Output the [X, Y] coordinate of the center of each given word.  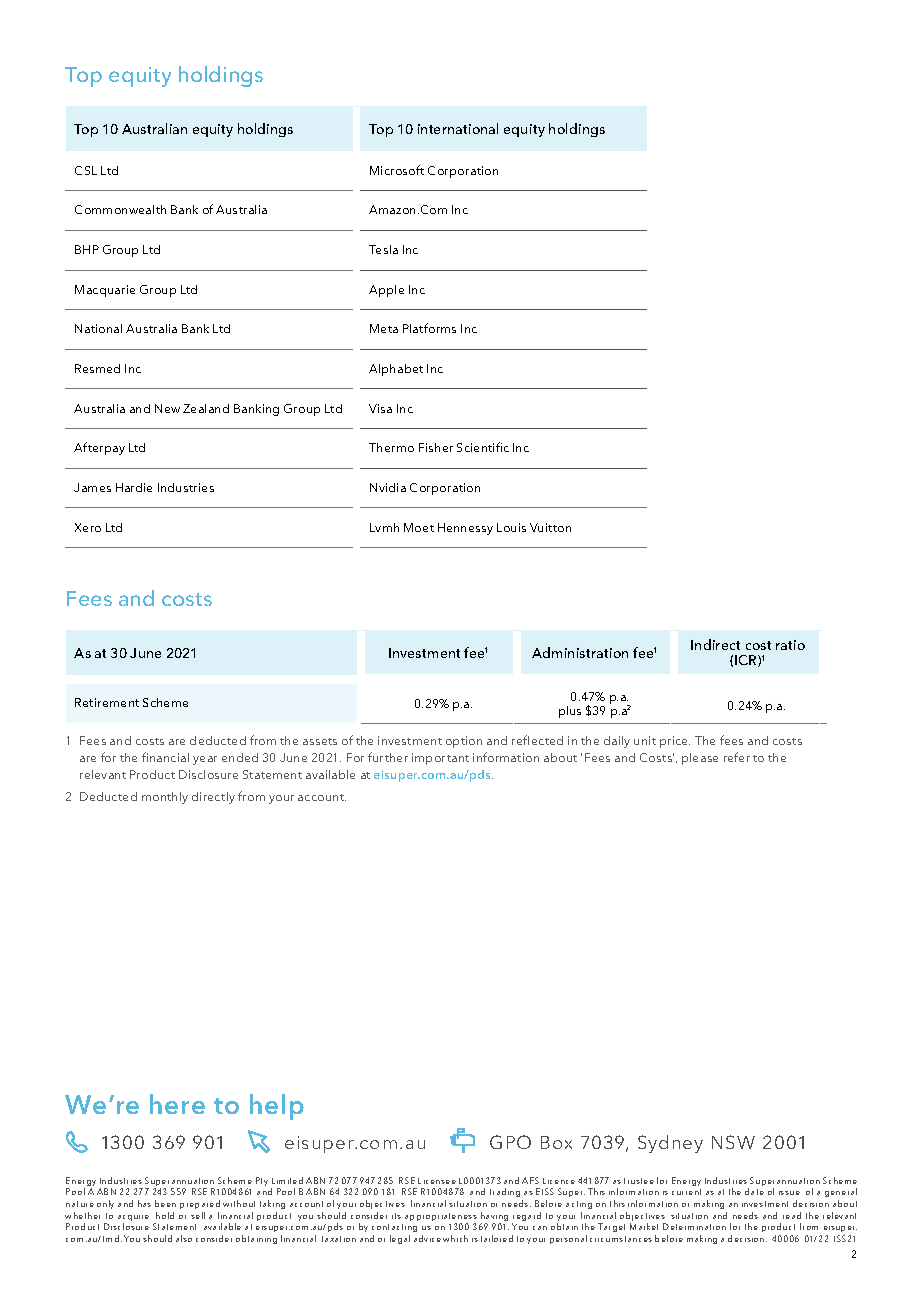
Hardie [134, 487]
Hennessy [465, 529]
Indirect [715, 644]
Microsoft [397, 170]
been [165, 1203]
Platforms [429, 328]
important [440, 759]
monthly [165, 798]
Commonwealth [120, 209]
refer [737, 757]
